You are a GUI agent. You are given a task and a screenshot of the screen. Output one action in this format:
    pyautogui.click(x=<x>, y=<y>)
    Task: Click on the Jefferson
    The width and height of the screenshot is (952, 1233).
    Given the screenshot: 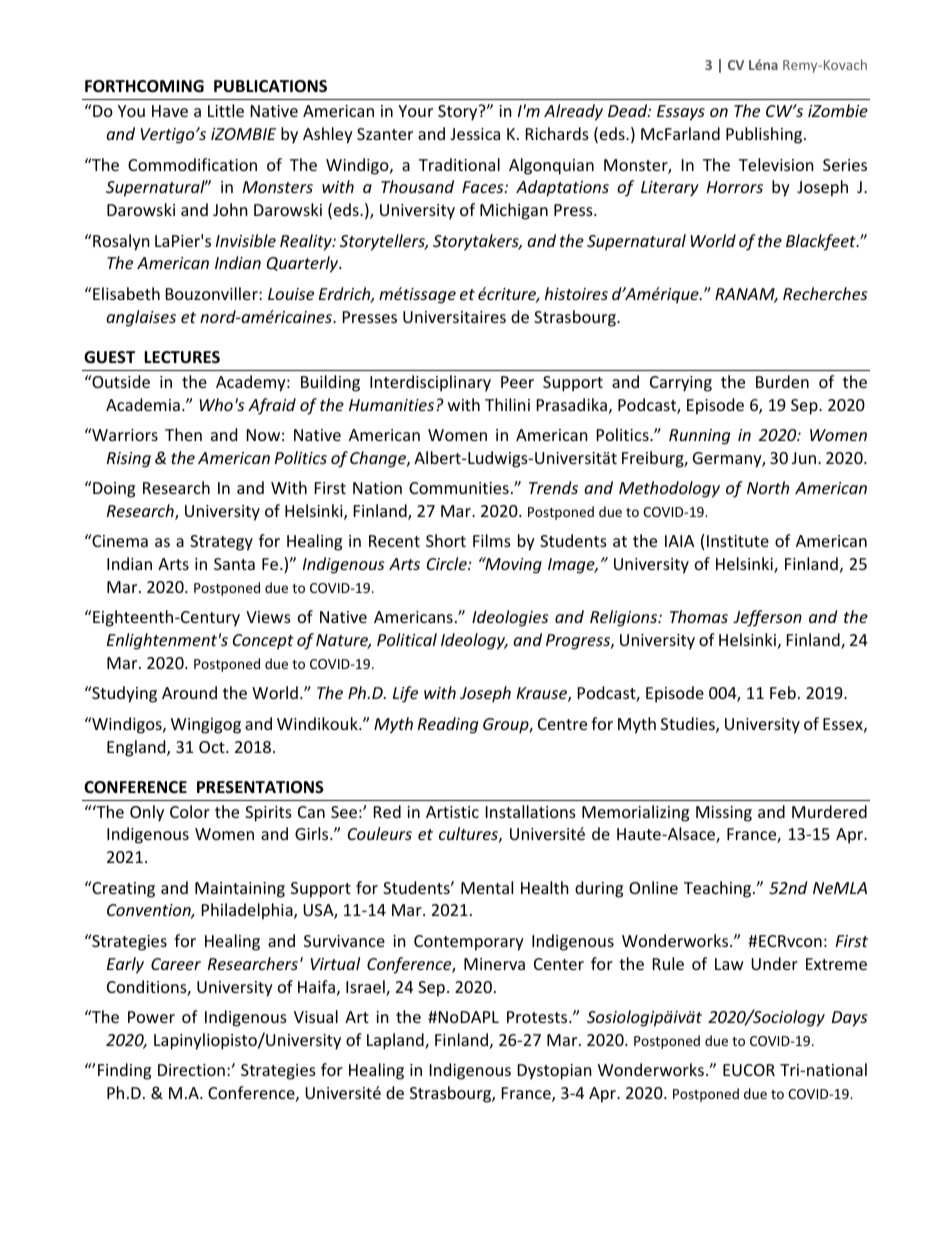 What is the action you would take?
    pyautogui.click(x=767, y=618)
